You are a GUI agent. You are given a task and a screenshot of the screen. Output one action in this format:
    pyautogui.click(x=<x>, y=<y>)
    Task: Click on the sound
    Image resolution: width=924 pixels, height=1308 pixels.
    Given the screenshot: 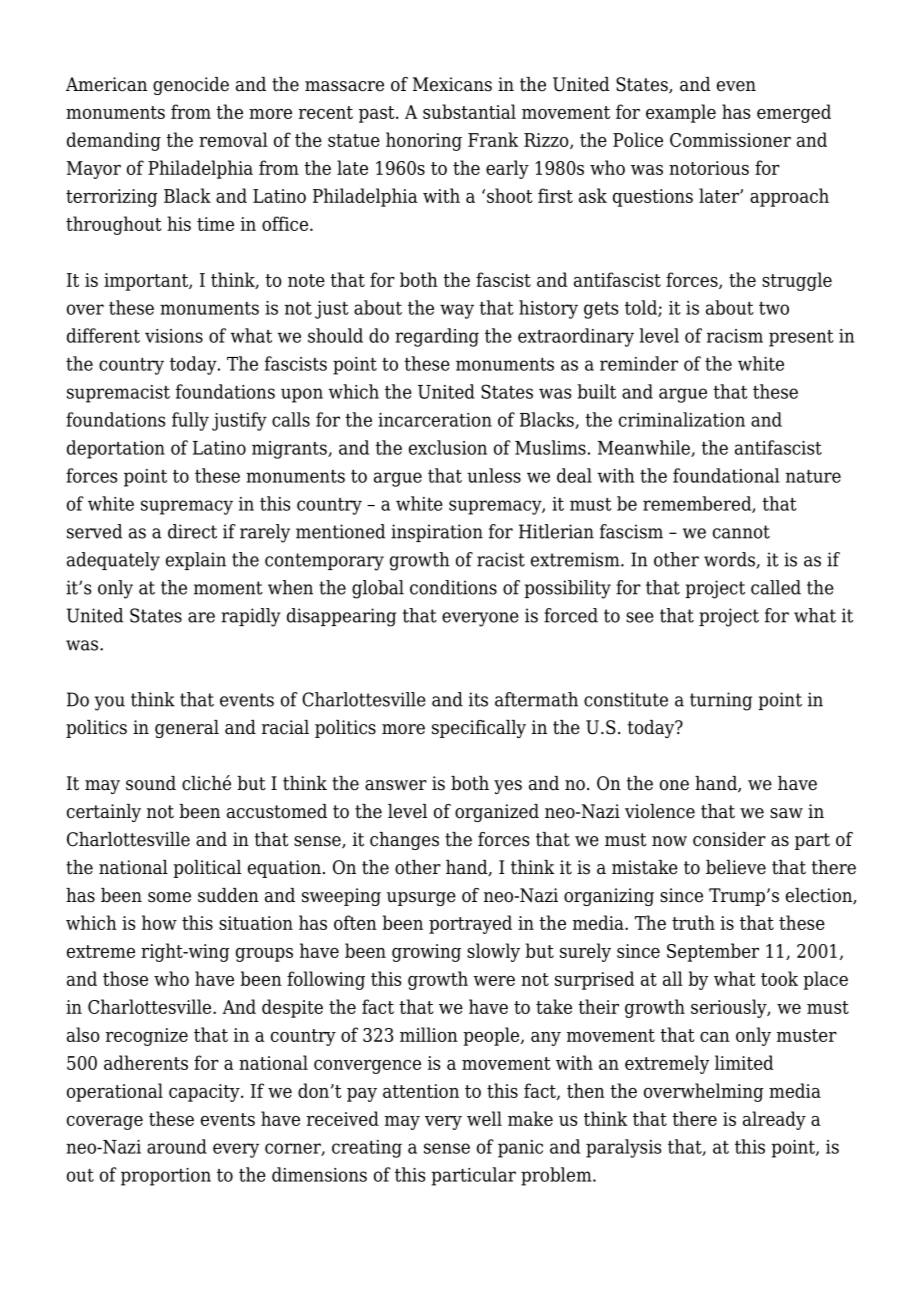 What is the action you would take?
    pyautogui.click(x=151, y=783)
